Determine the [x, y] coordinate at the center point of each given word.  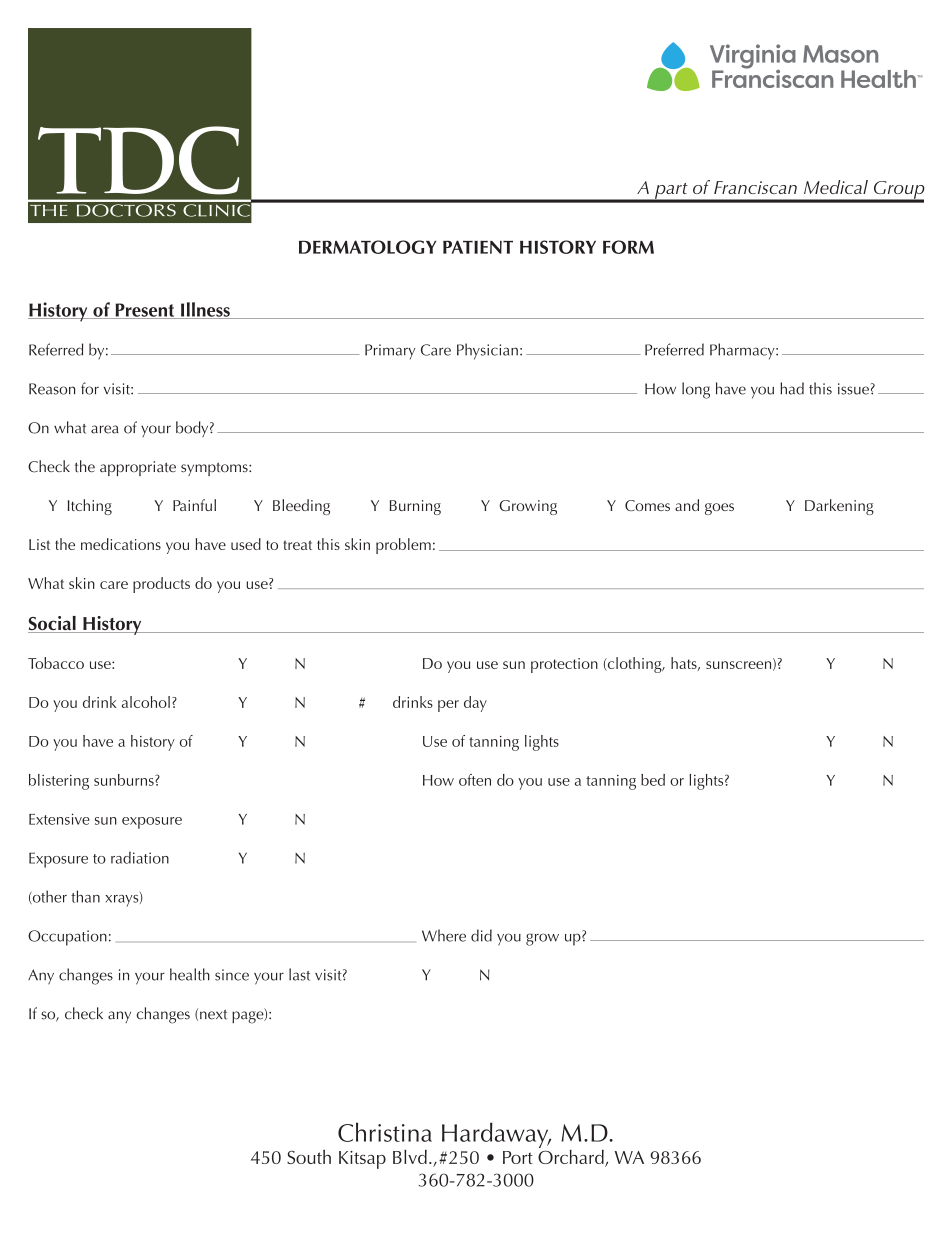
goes [719, 509]
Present [145, 311]
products [161, 585]
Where [444, 935]
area [105, 429]
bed [653, 780]
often [475, 780]
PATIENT [478, 247]
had [792, 388]
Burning [415, 507]
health [190, 974]
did [481, 935]
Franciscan [755, 187]
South [309, 1157]
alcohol [146, 702]
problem [403, 546]
